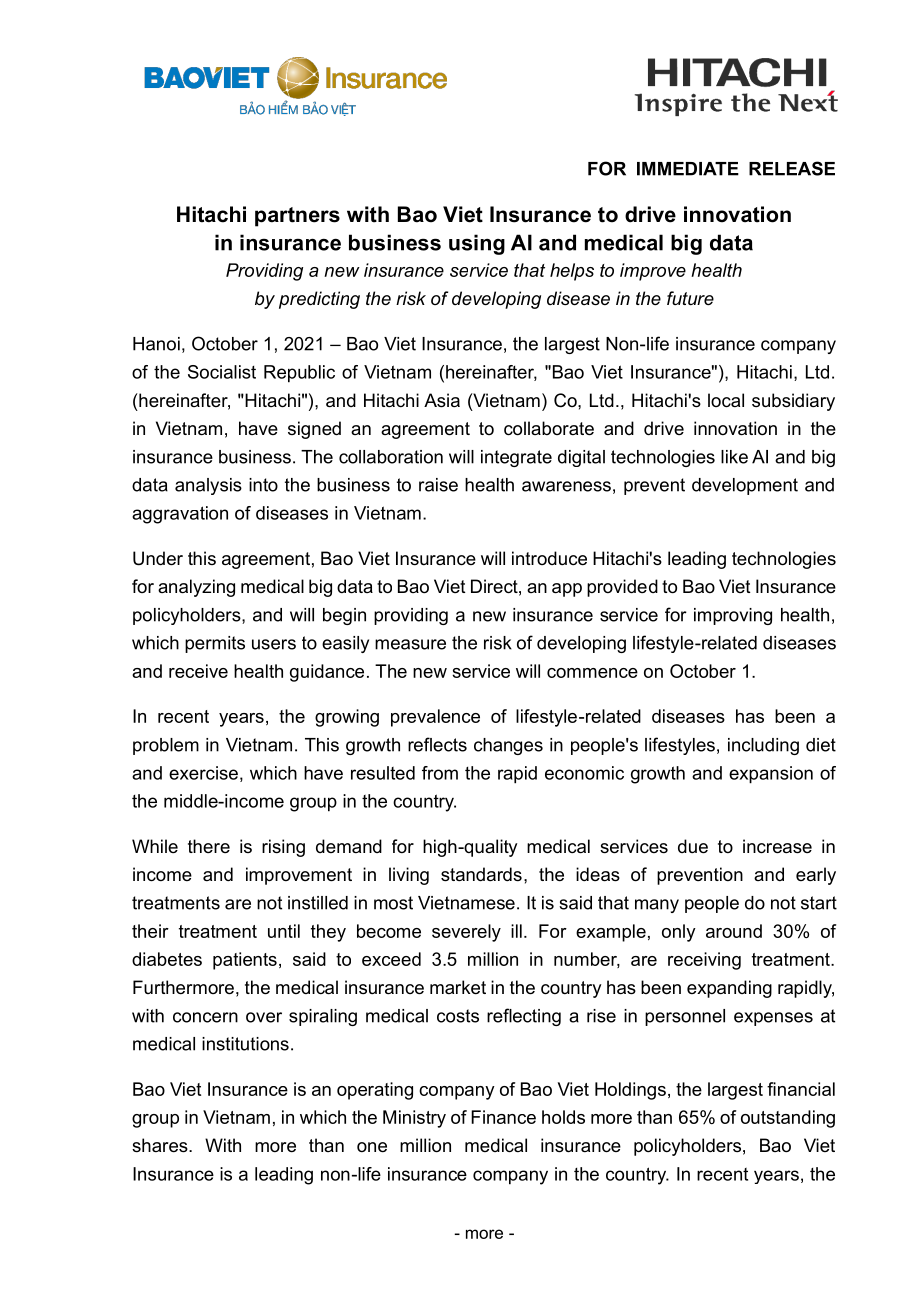  What do you see at coordinates (209, 846) in the screenshot?
I see `there` at bounding box center [209, 846].
